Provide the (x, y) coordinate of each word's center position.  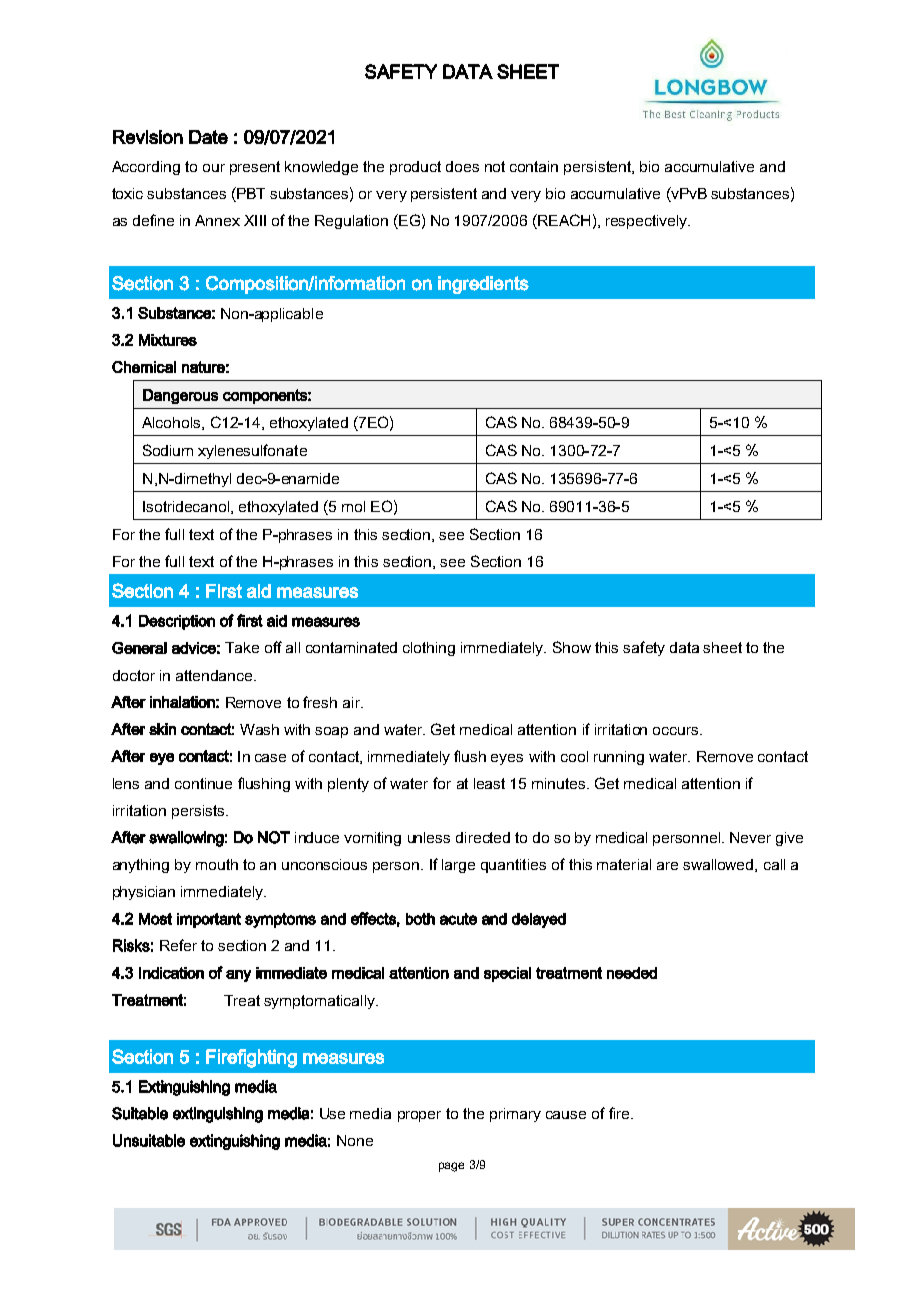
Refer (178, 945)
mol (353, 506)
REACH (563, 221)
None (355, 1140)
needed (632, 973)
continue (203, 783)
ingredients (483, 285)
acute (458, 919)
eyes (507, 759)
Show (572, 647)
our (214, 168)
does (462, 166)
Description (177, 622)
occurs (677, 731)
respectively (648, 222)
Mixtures (168, 340)
